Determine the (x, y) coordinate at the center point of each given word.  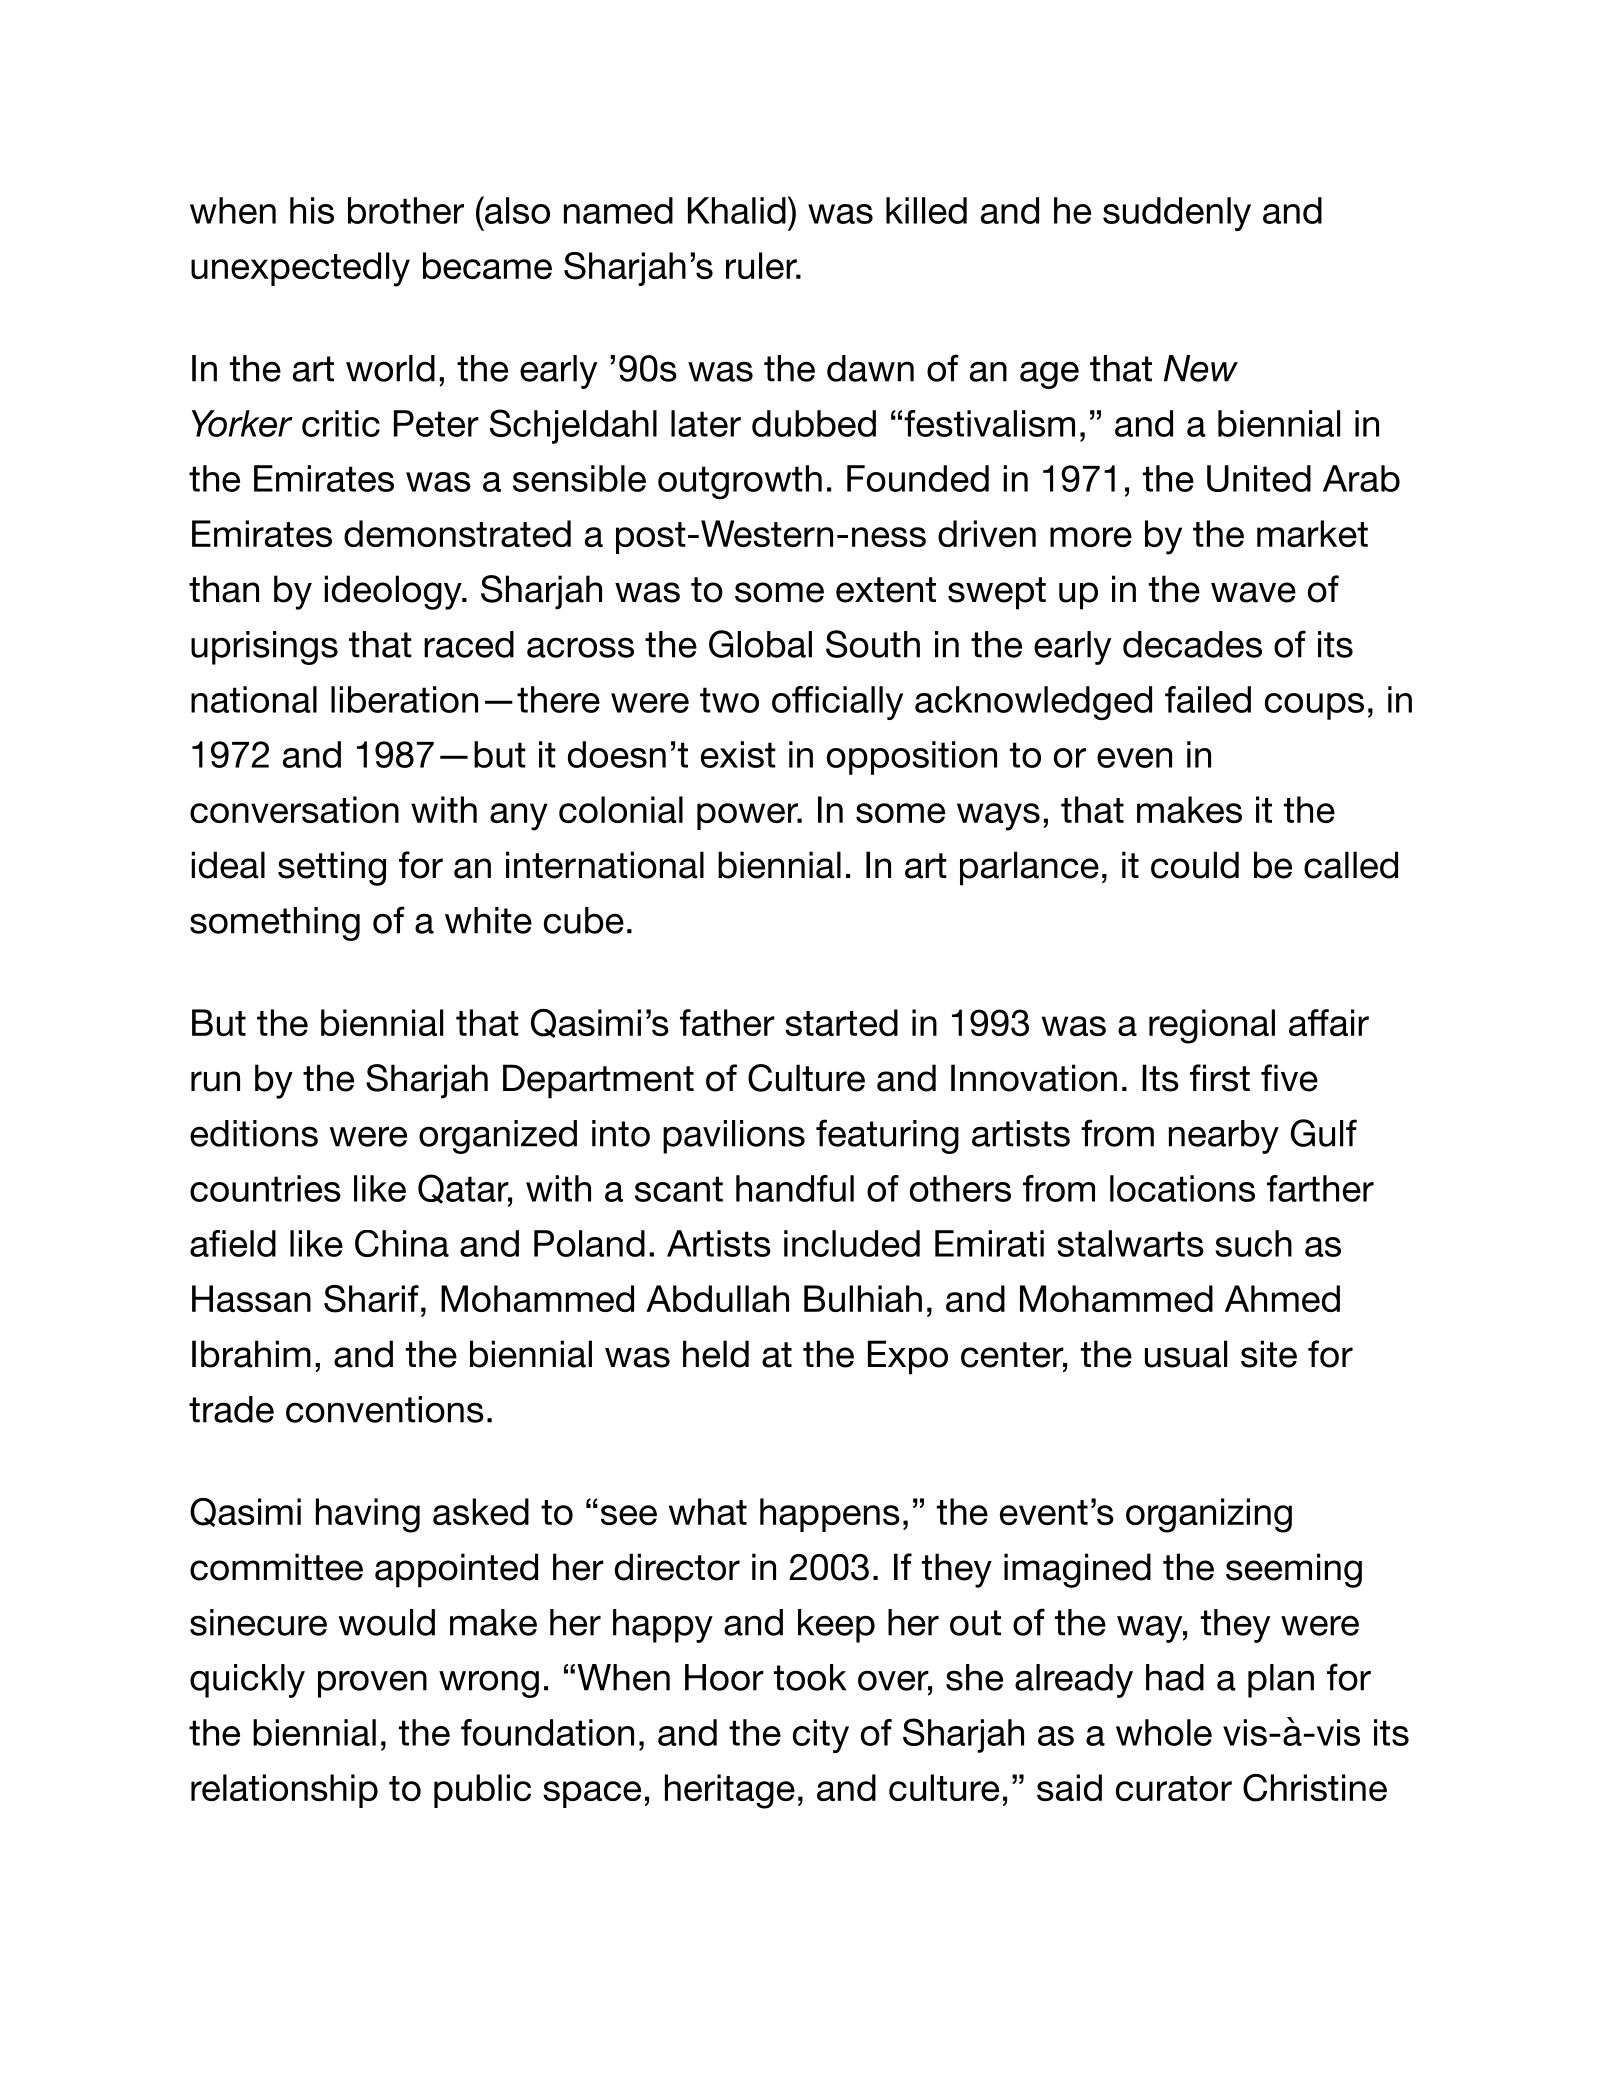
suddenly (1177, 214)
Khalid (737, 210)
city (821, 1736)
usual (1186, 1354)
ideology (394, 592)
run (215, 1081)
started (841, 1022)
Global (760, 644)
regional (1212, 1026)
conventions (385, 1409)
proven (372, 1684)
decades (1192, 644)
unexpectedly (300, 269)
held (716, 1354)
